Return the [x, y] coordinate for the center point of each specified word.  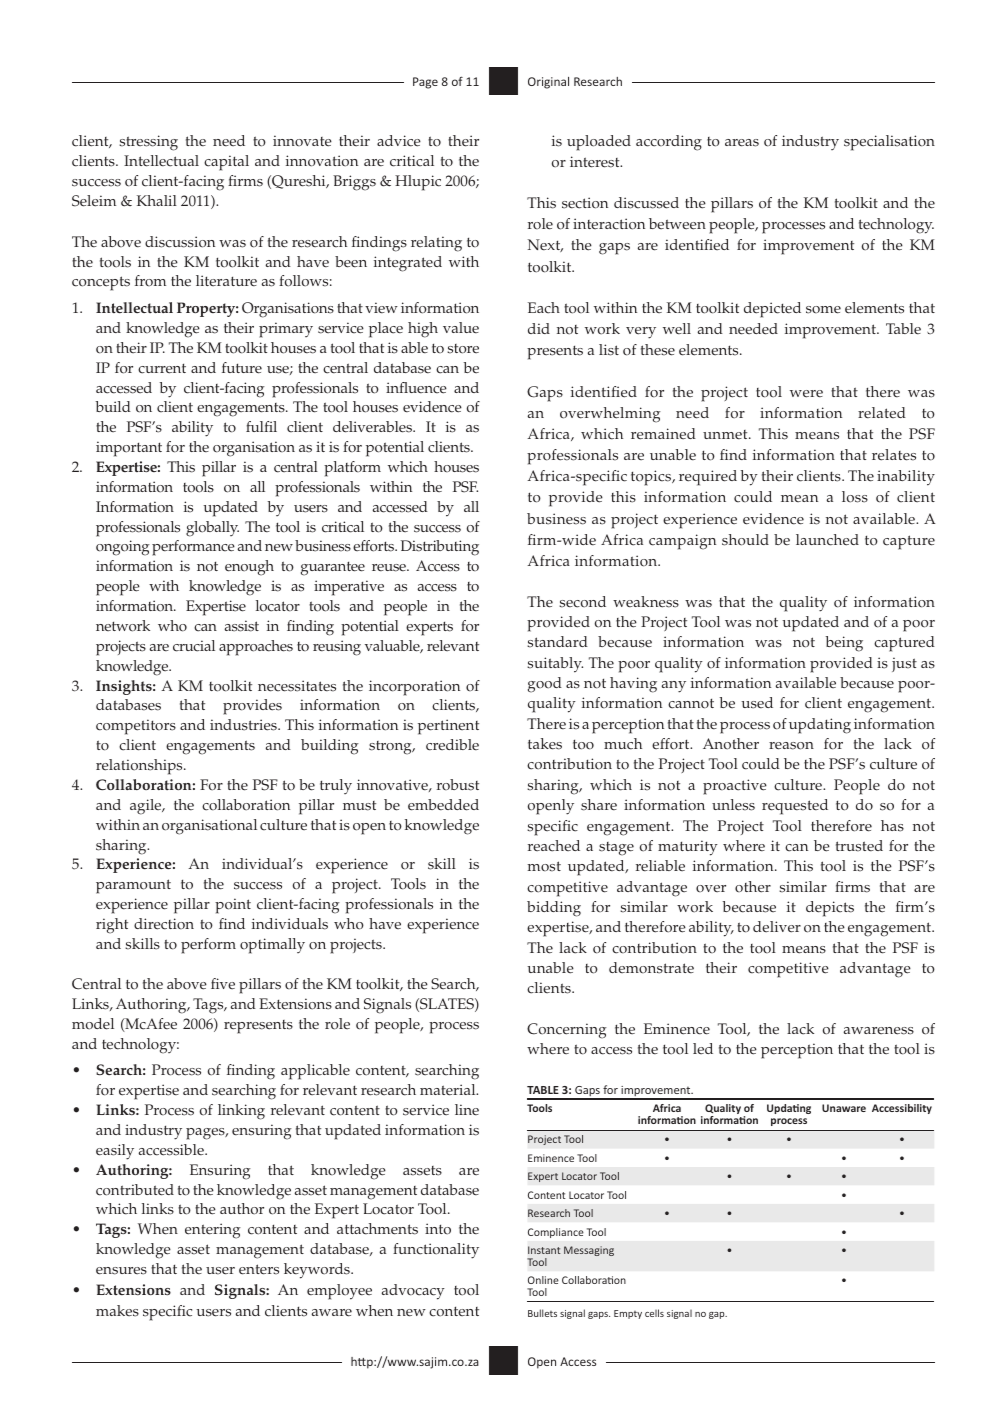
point [233, 906]
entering [213, 1231]
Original [548, 83]
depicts [830, 909]
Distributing [440, 548]
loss [855, 497]
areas [742, 143]
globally [212, 529]
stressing [148, 143]
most [544, 866]
